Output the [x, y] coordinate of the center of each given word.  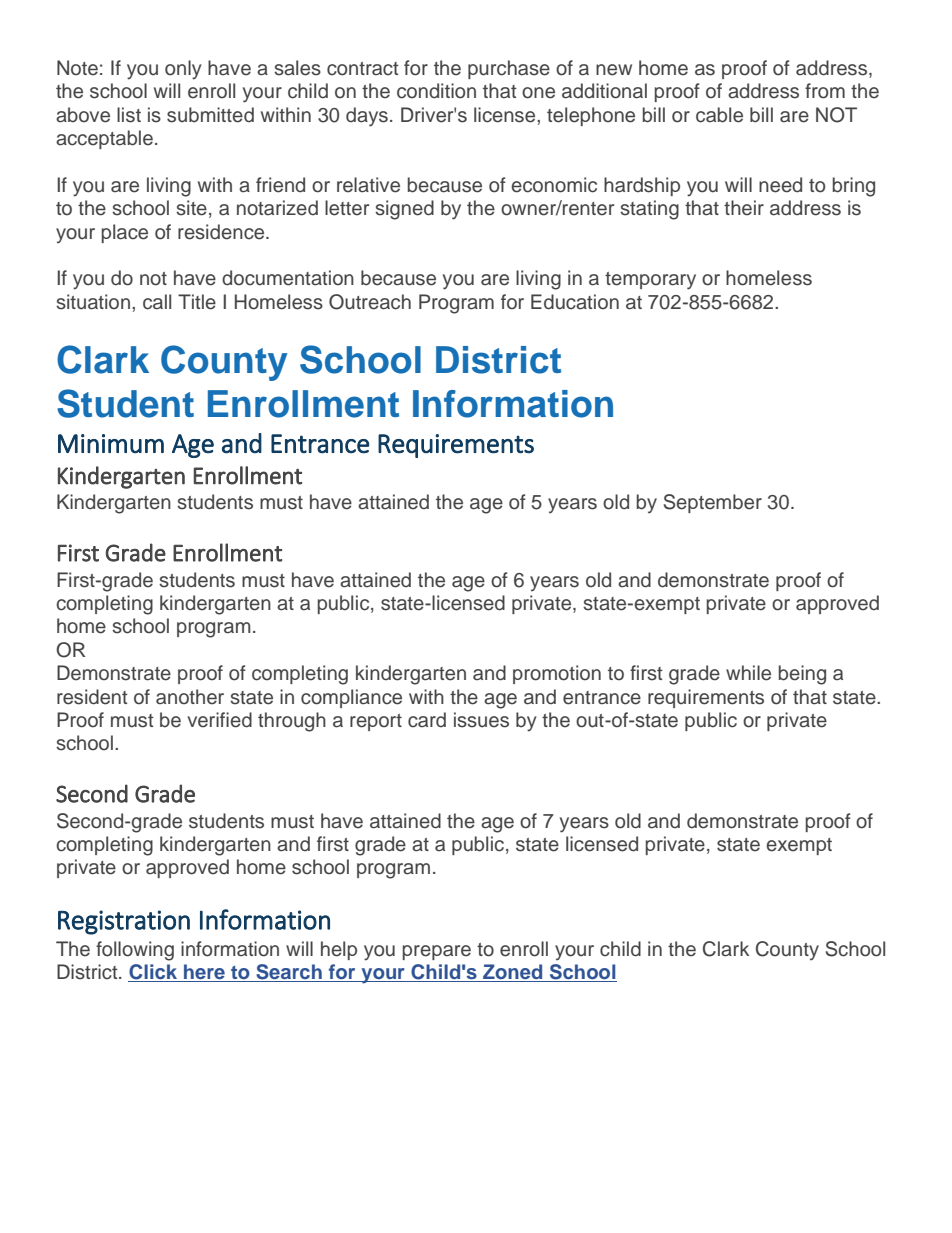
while [748, 673]
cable [719, 115]
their [744, 208]
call [157, 302]
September [713, 503]
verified [220, 720]
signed [404, 210]
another [190, 697]
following [135, 951]
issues [481, 720]
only [183, 70]
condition [436, 91]
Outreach [370, 302]
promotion [557, 674]
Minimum [111, 444]
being [802, 675]
